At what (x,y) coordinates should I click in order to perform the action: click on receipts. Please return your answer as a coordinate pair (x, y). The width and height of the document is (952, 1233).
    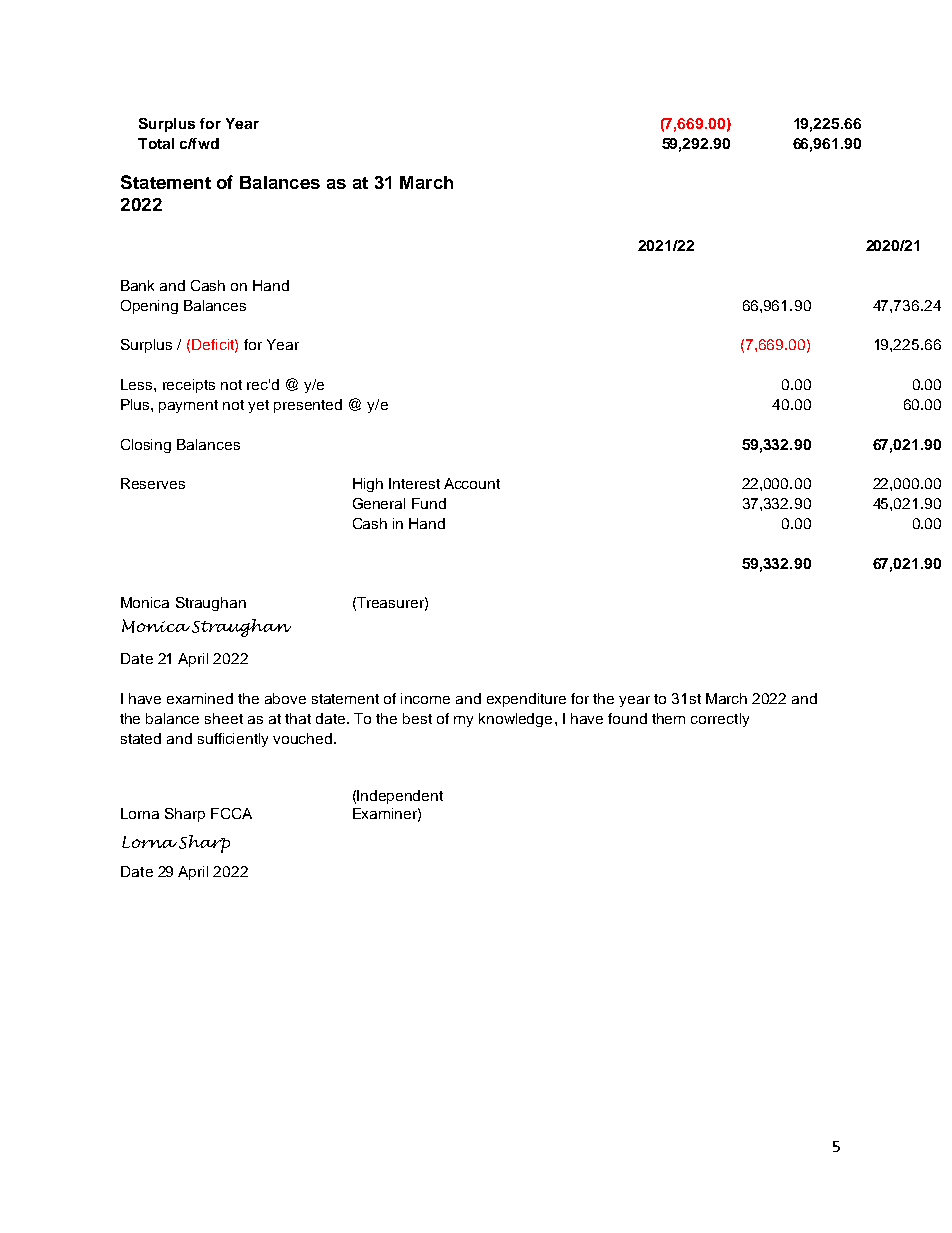
    Looking at the image, I should click on (189, 386).
